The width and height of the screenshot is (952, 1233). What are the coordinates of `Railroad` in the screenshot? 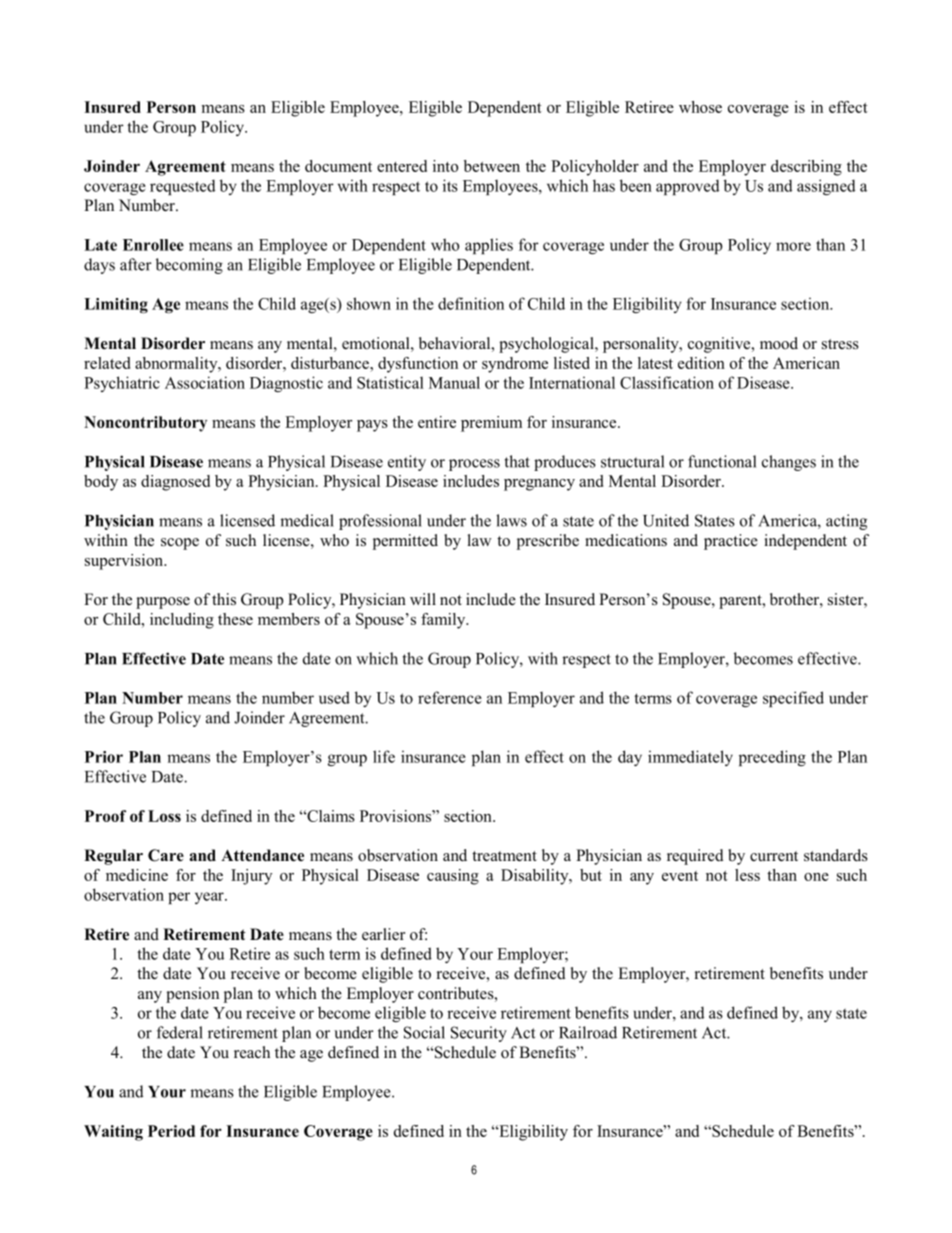 It's located at (588, 1032).
